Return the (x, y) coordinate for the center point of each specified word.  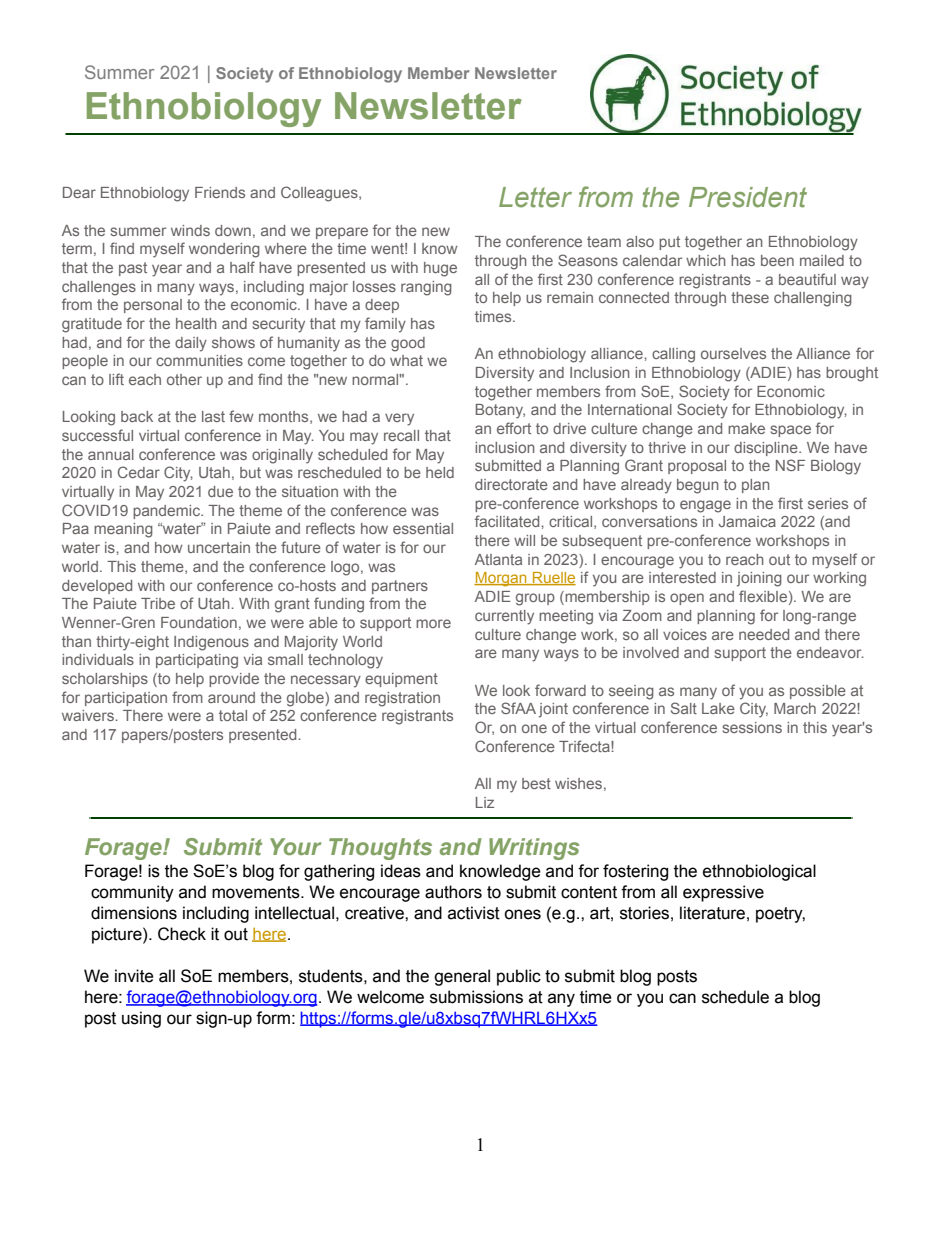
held (440, 472)
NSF (790, 465)
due (220, 491)
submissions (476, 997)
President (748, 197)
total (233, 715)
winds (190, 230)
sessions (752, 727)
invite (134, 976)
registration (402, 699)
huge (440, 269)
